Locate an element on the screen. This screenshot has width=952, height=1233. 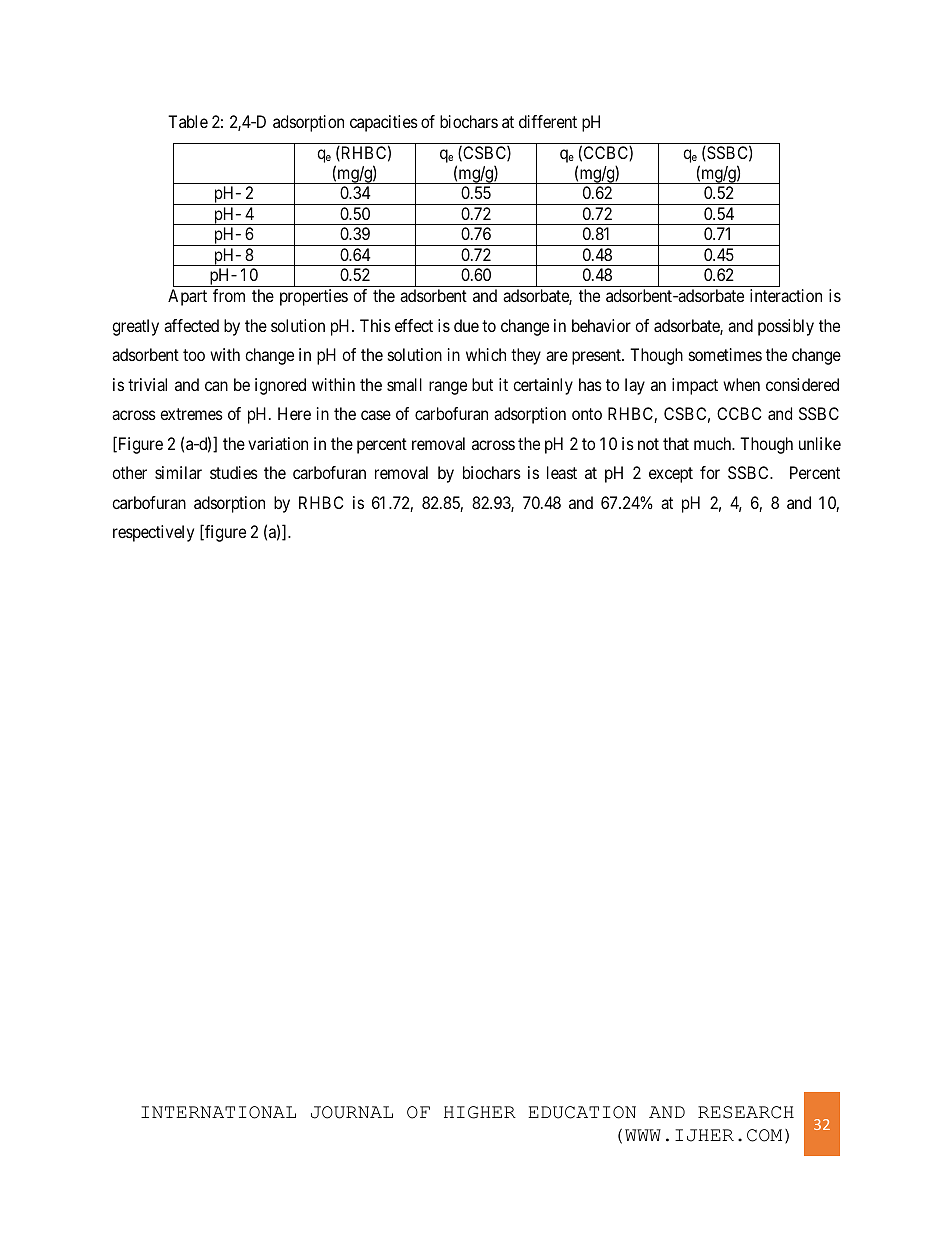
different is located at coordinates (548, 121).
